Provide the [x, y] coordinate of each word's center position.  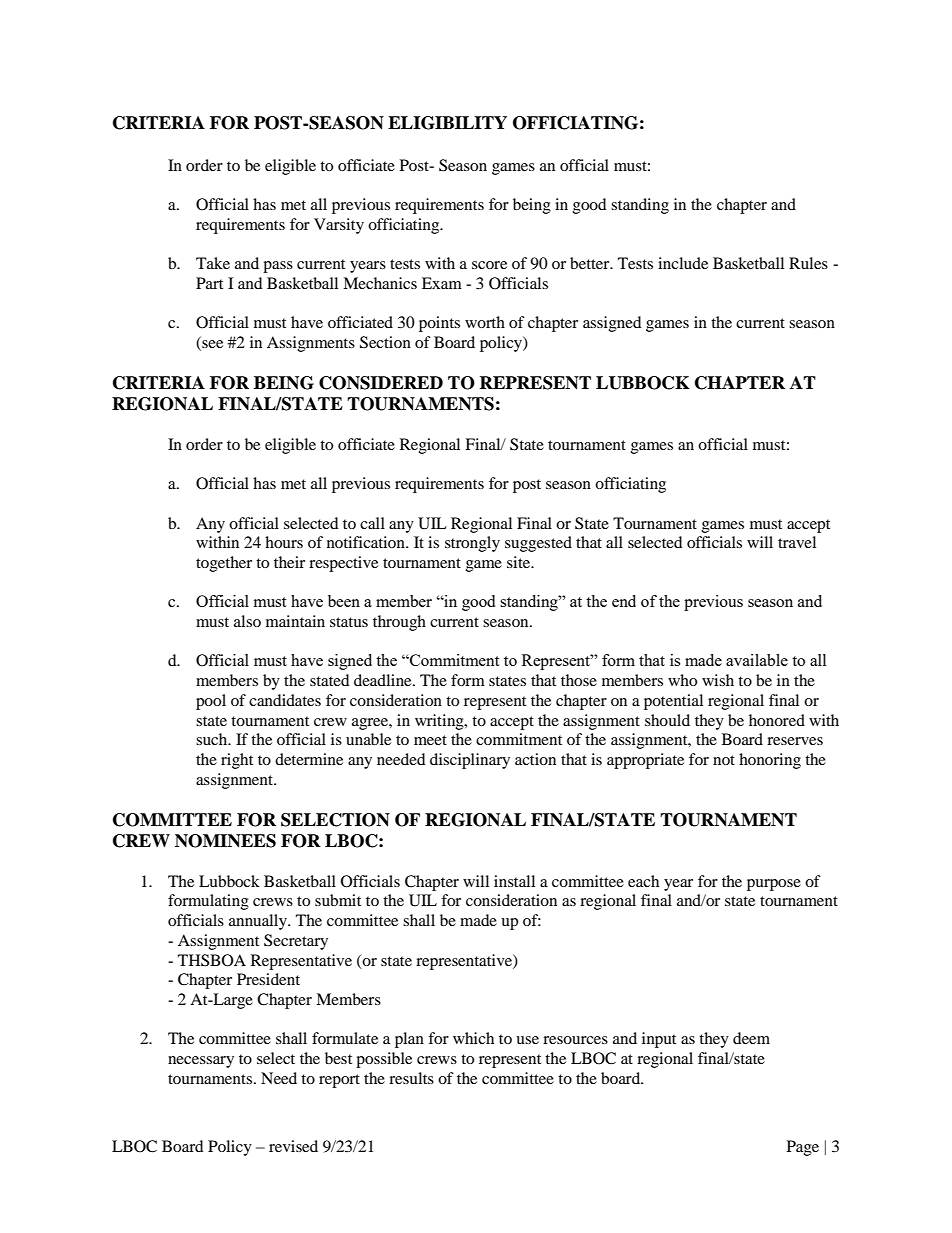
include [683, 263]
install [514, 881]
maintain [295, 621]
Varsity [339, 226]
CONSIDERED [381, 383]
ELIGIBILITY [447, 123]
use [527, 1040]
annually [259, 922]
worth [485, 322]
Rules [808, 263]
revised [293, 1146]
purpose [774, 885]
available [757, 660]
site [520, 562]
